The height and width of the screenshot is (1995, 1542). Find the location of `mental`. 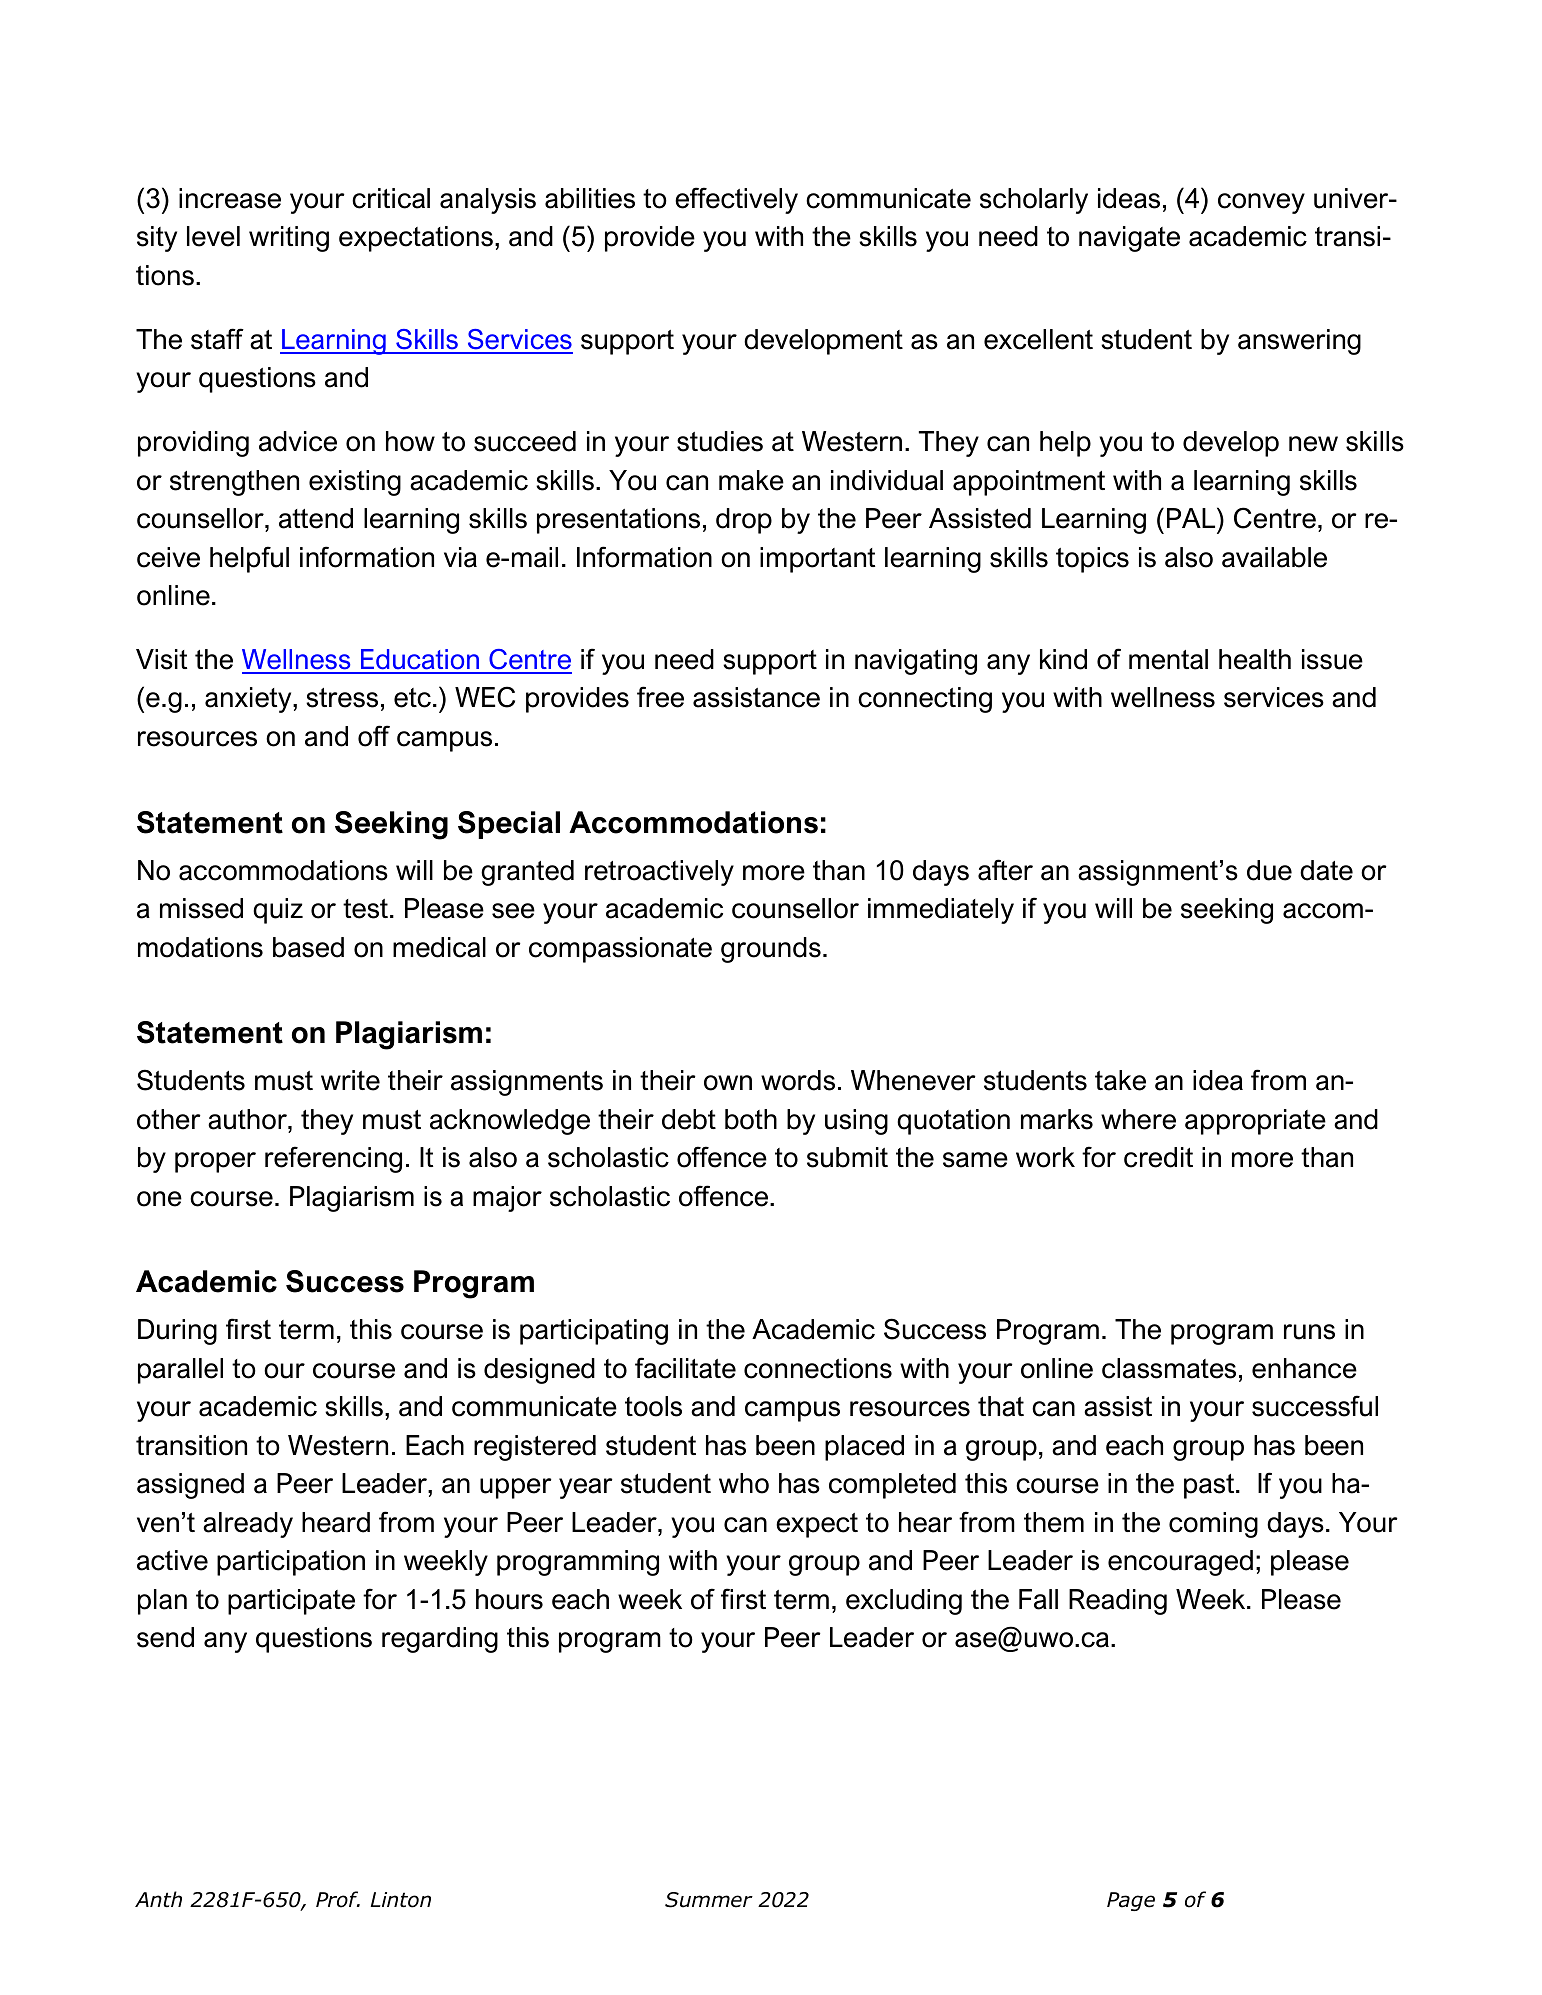

mental is located at coordinates (1168, 659).
